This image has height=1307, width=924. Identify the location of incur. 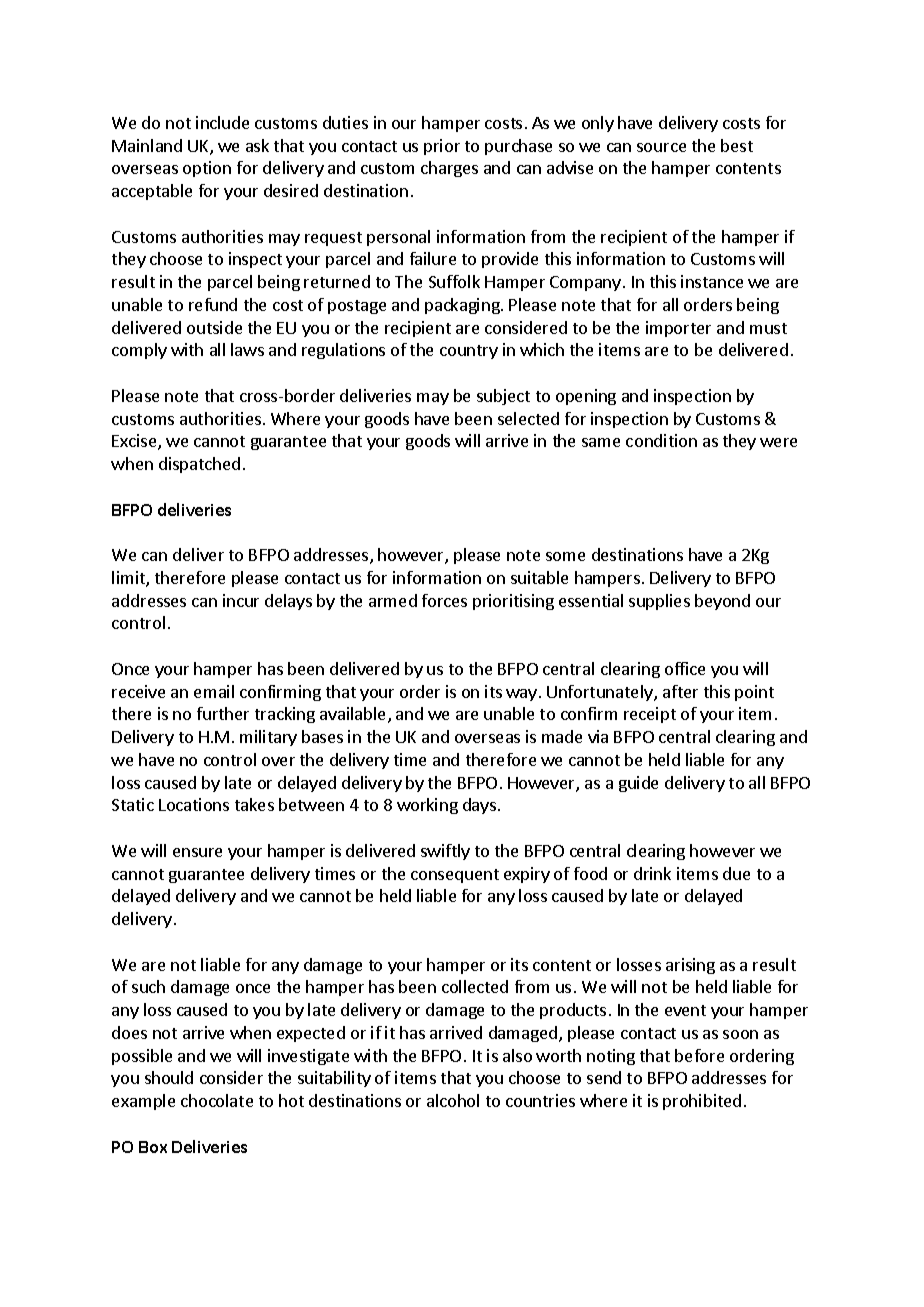
(241, 600).
